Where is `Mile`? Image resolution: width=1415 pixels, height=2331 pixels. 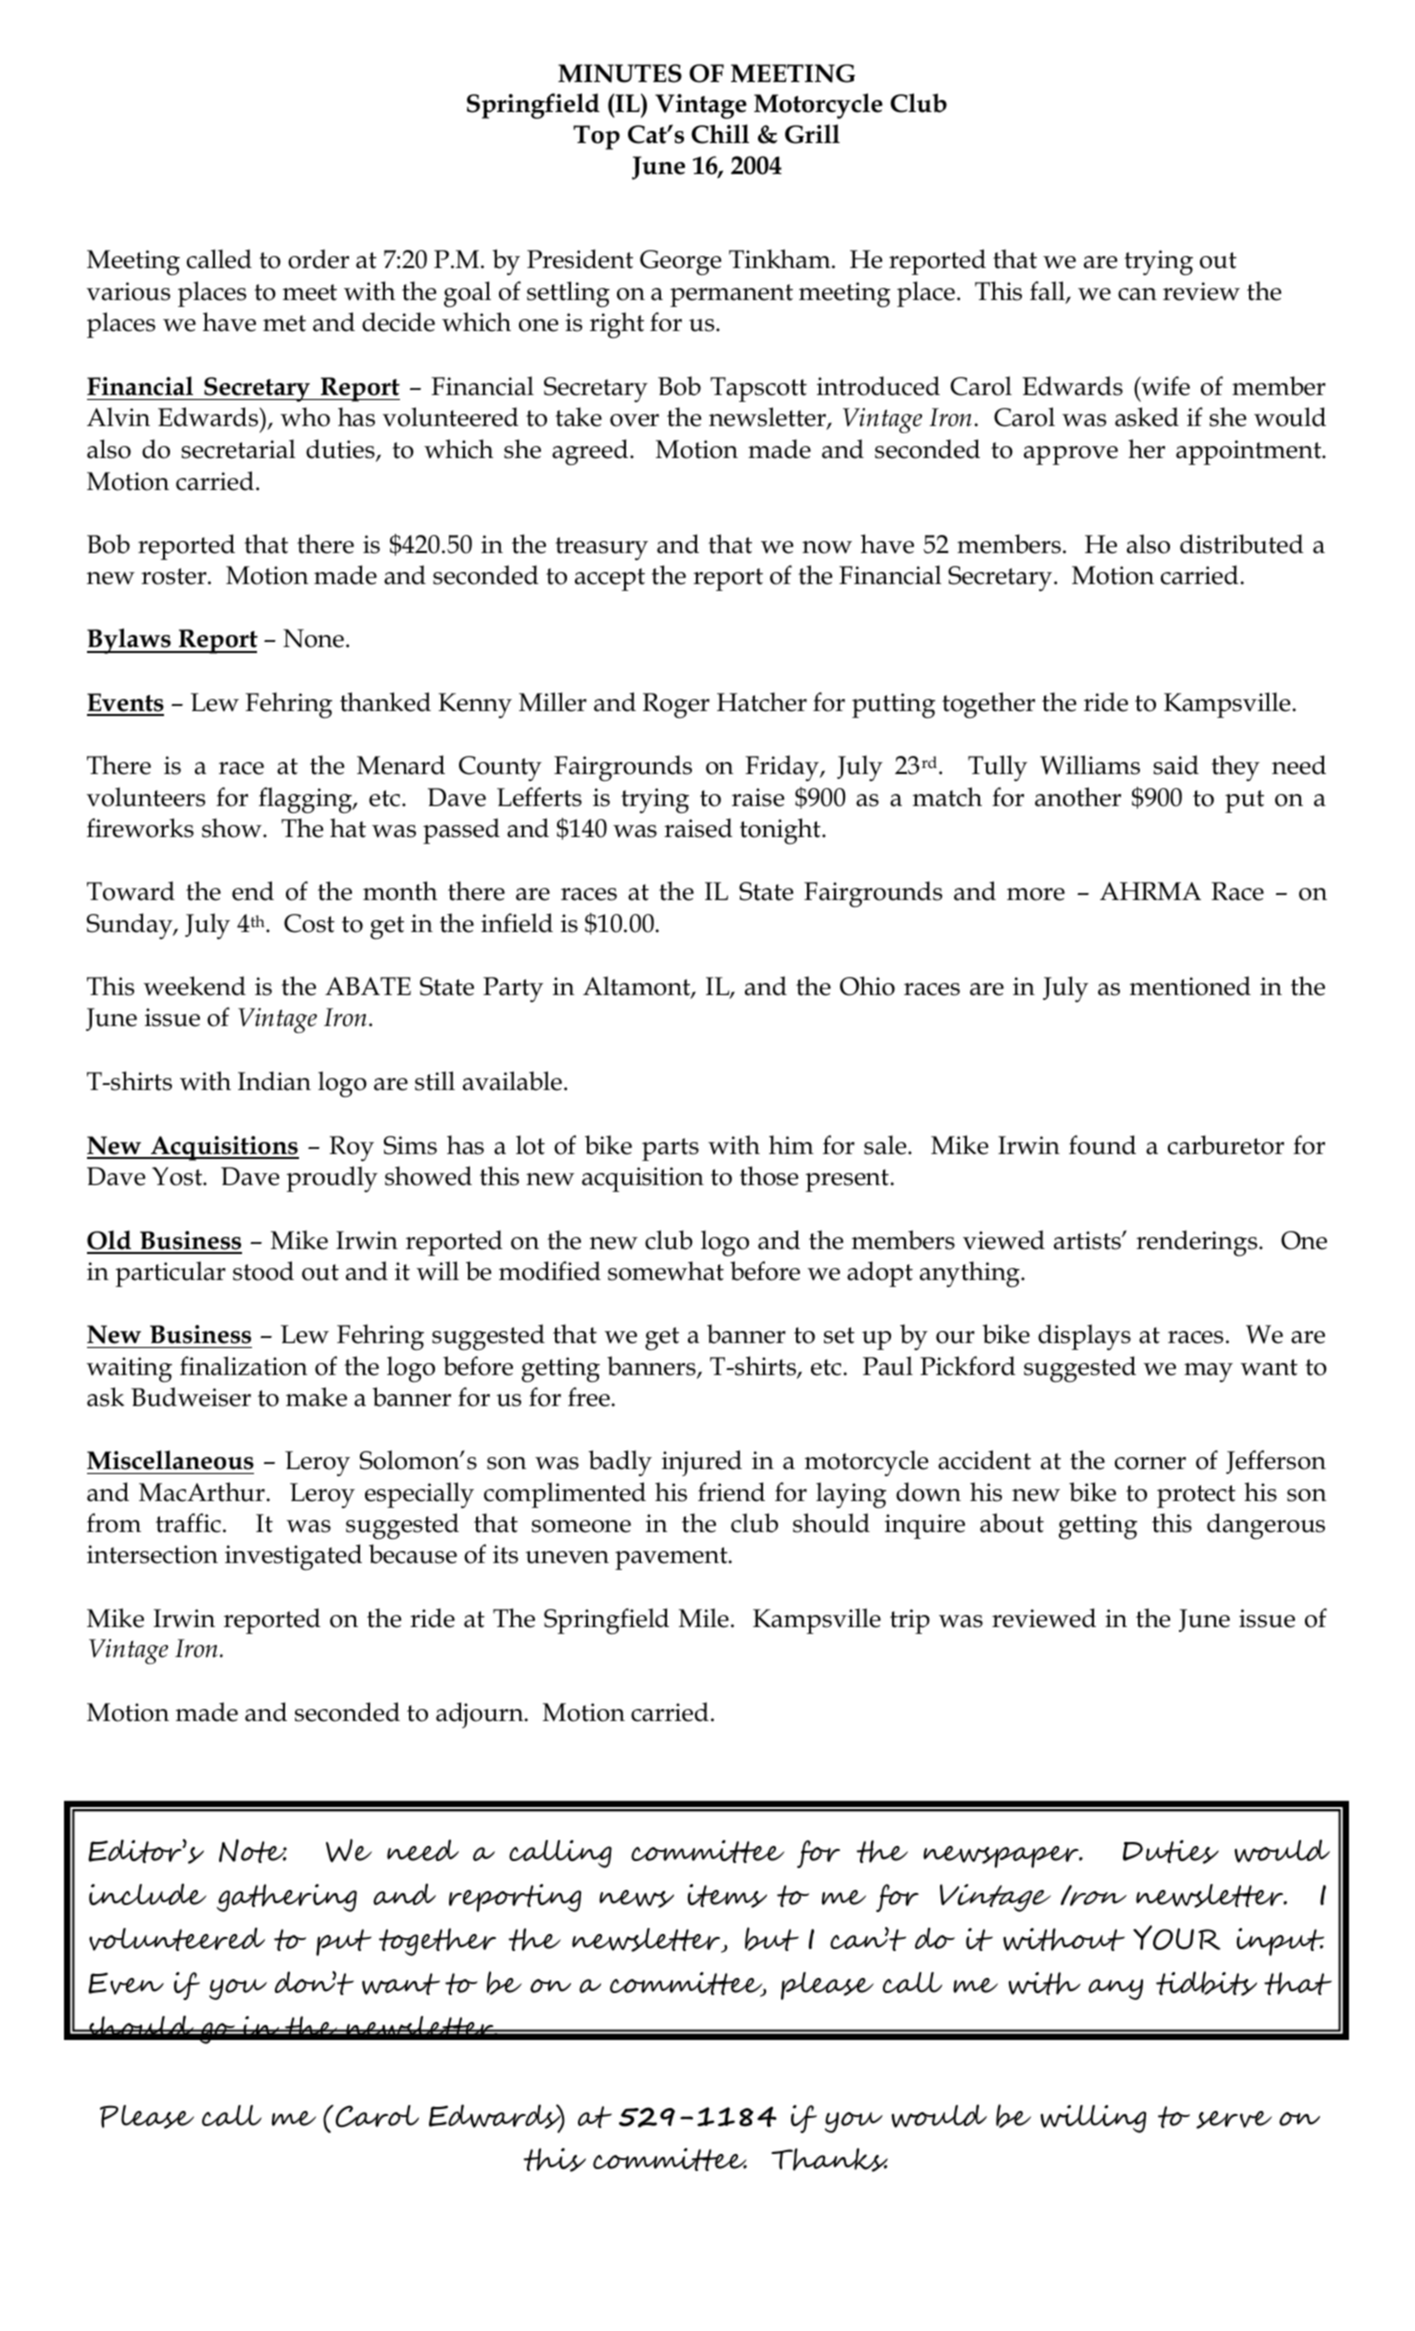 Mile is located at coordinates (704, 1618).
